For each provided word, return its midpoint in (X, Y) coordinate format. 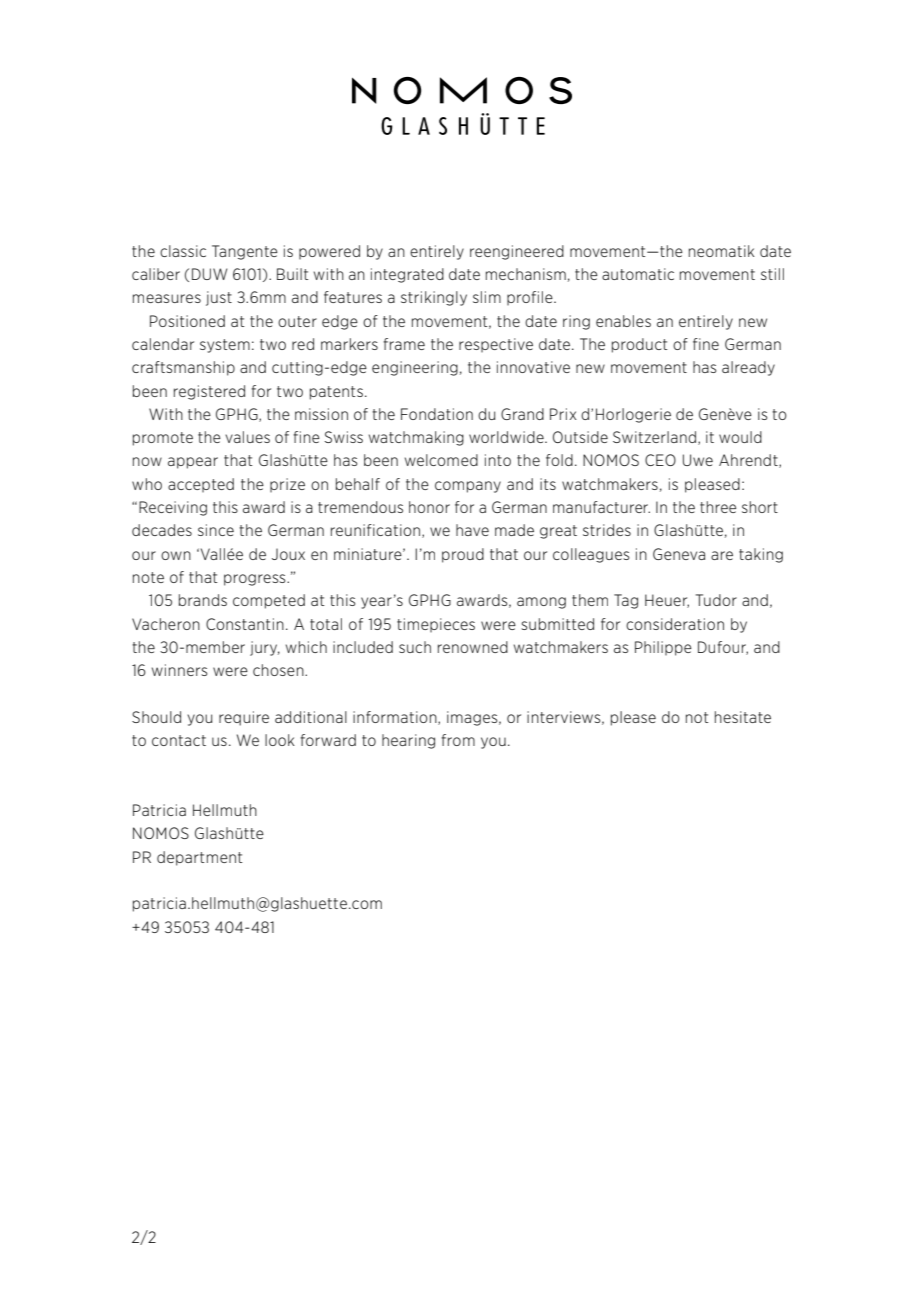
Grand (522, 414)
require (244, 718)
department (200, 858)
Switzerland (654, 437)
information (396, 718)
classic (183, 251)
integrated (407, 275)
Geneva (679, 554)
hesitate (743, 717)
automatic (638, 274)
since (216, 530)
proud (463, 555)
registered (209, 392)
